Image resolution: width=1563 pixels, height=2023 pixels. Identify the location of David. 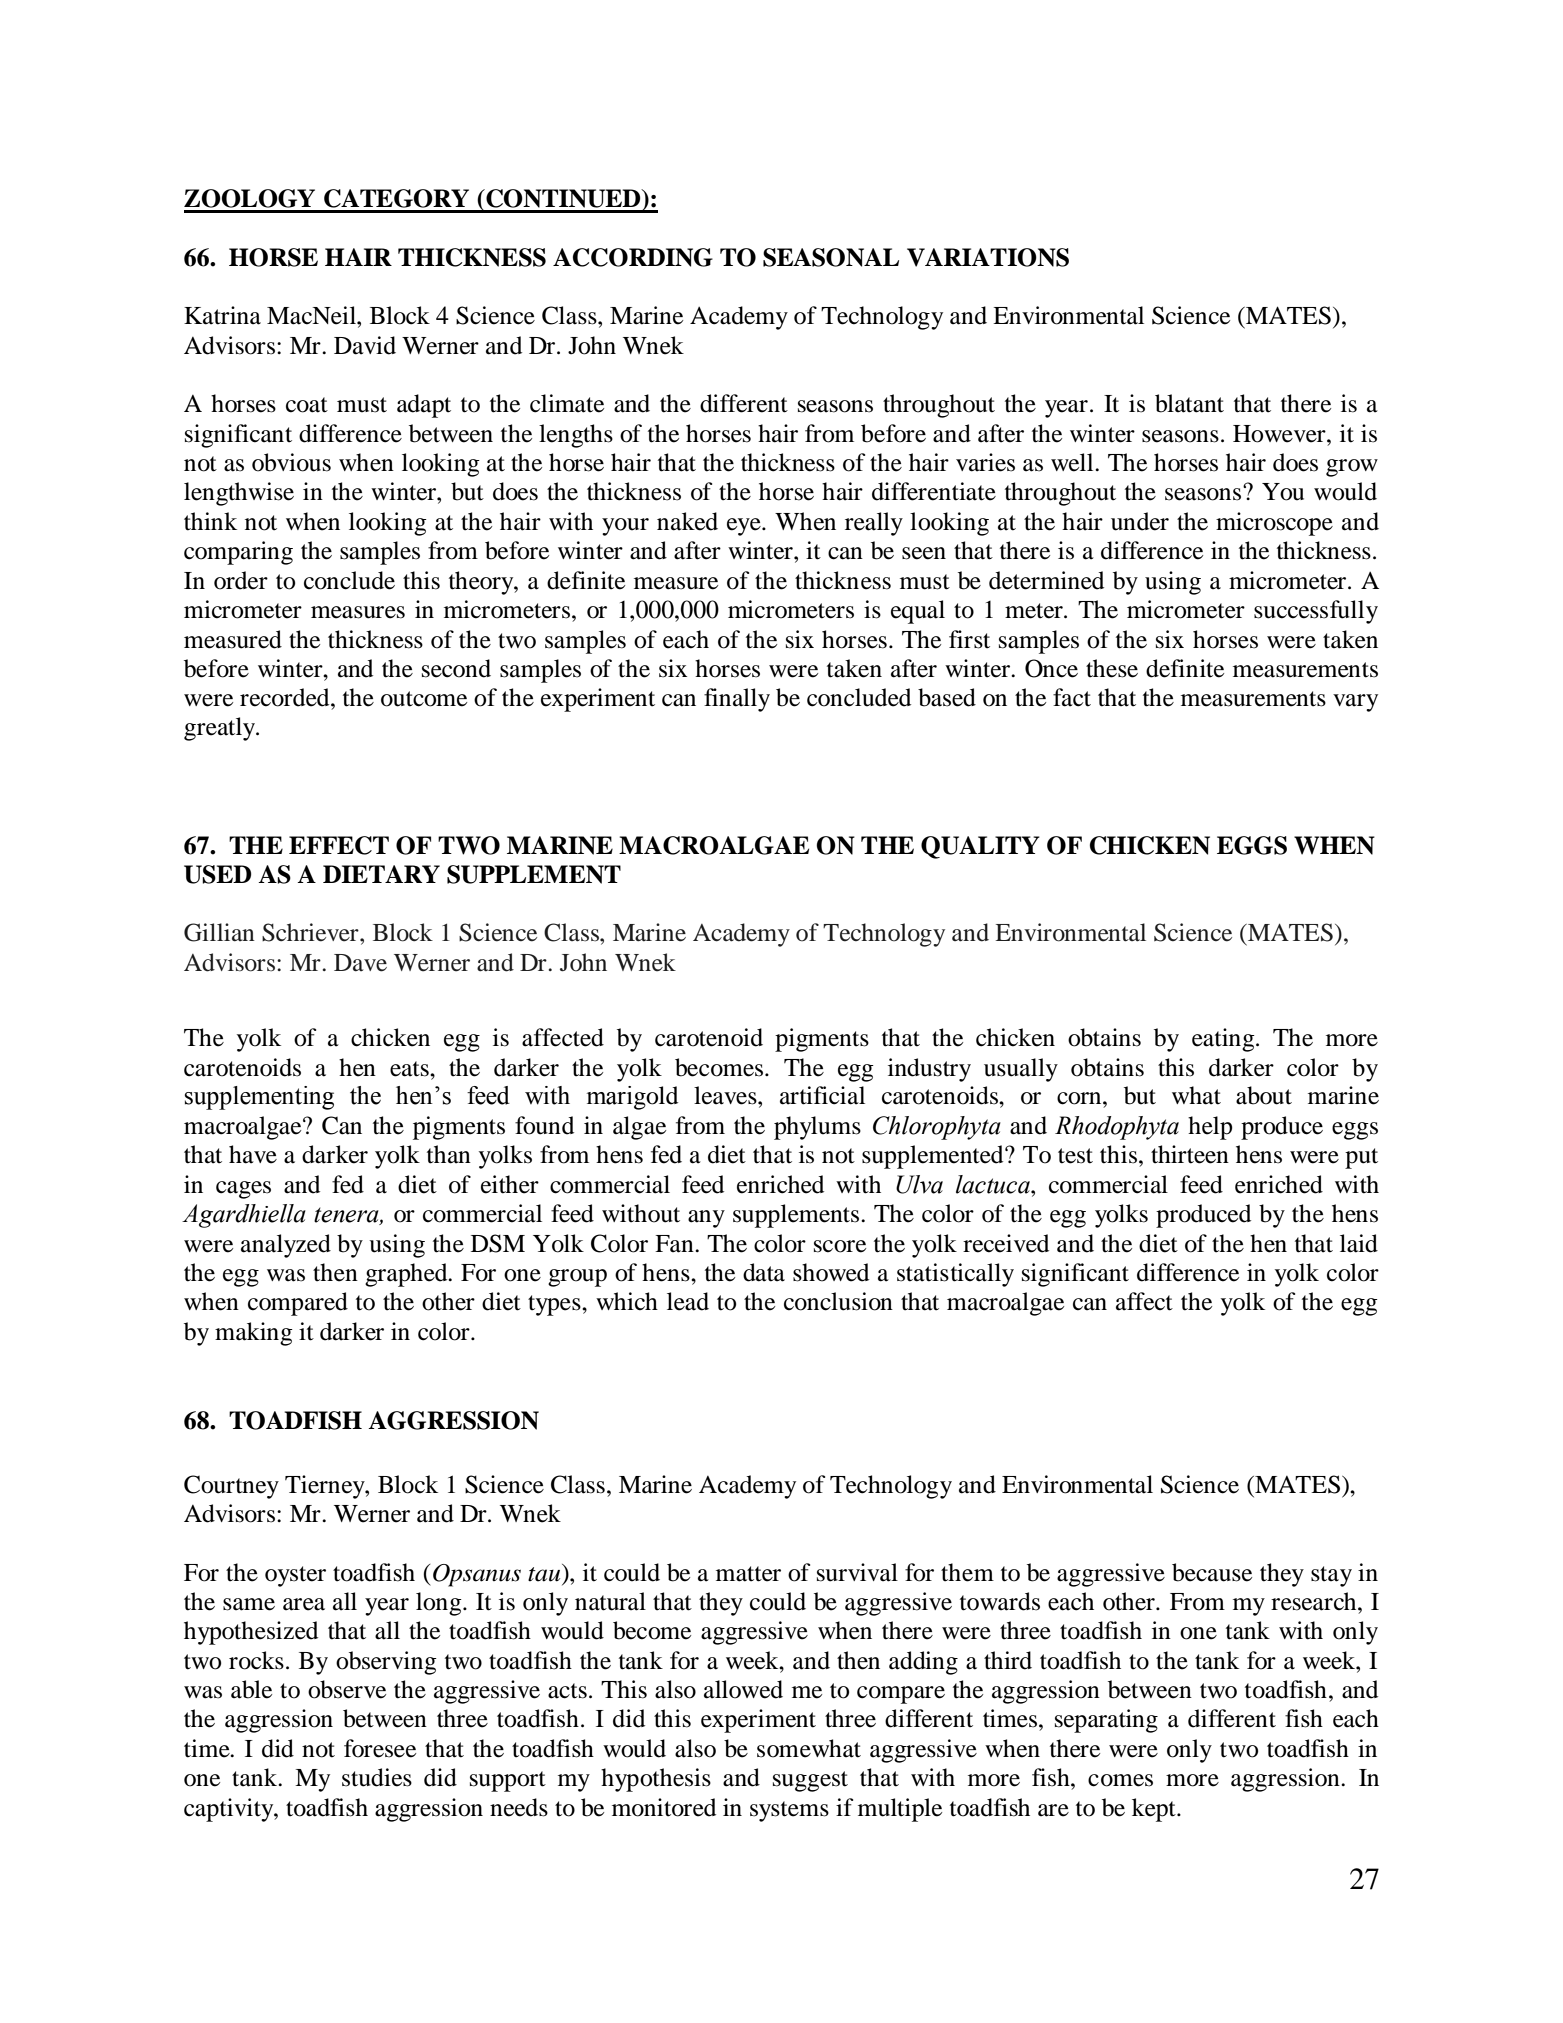
(365, 345).
